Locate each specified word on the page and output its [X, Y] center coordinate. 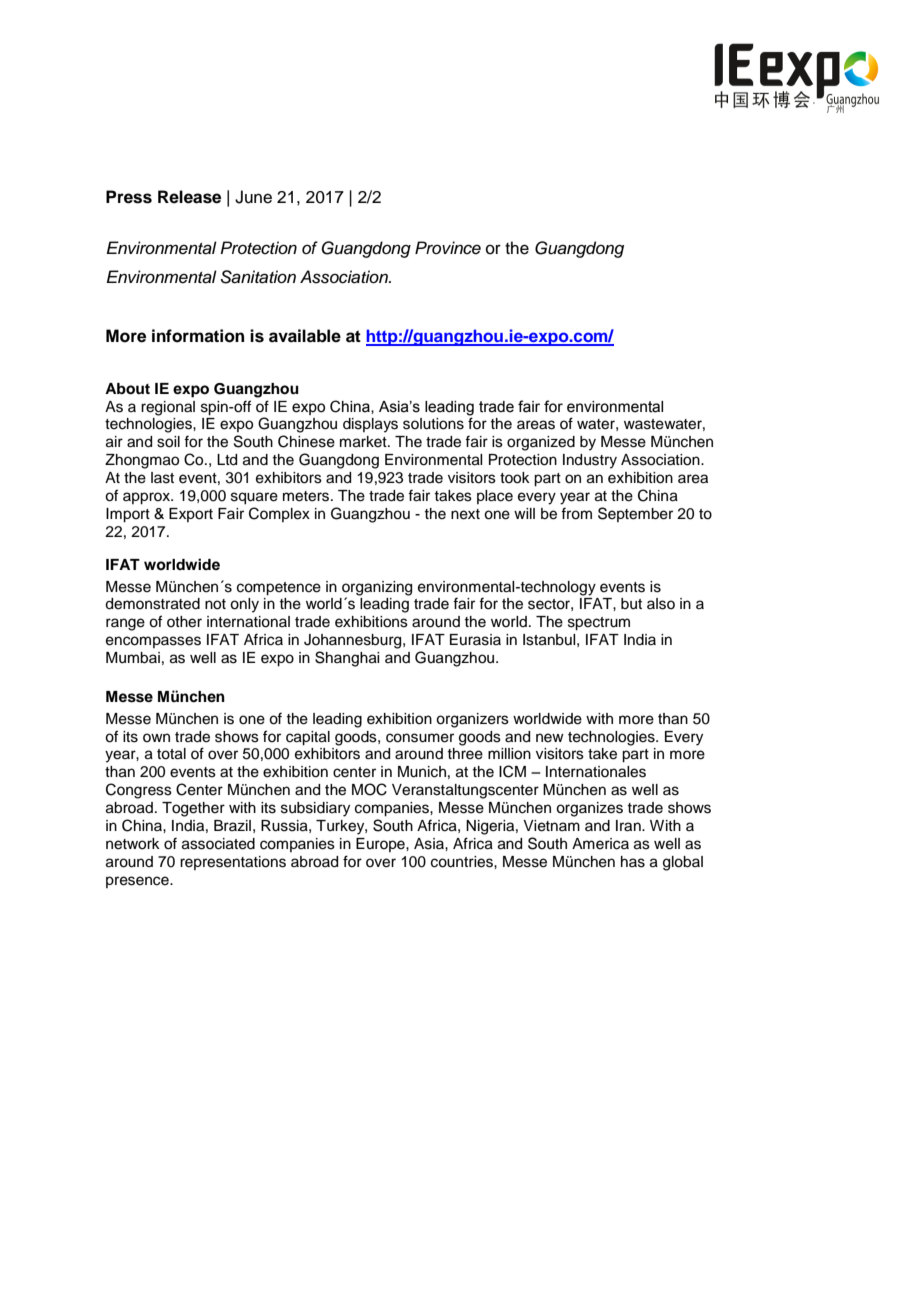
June [253, 197]
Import [128, 515]
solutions [433, 424]
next [465, 514]
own [156, 737]
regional [168, 408]
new [550, 738]
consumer [420, 738]
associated [218, 844]
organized [541, 443]
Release [189, 197]
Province [448, 248]
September [635, 514]
